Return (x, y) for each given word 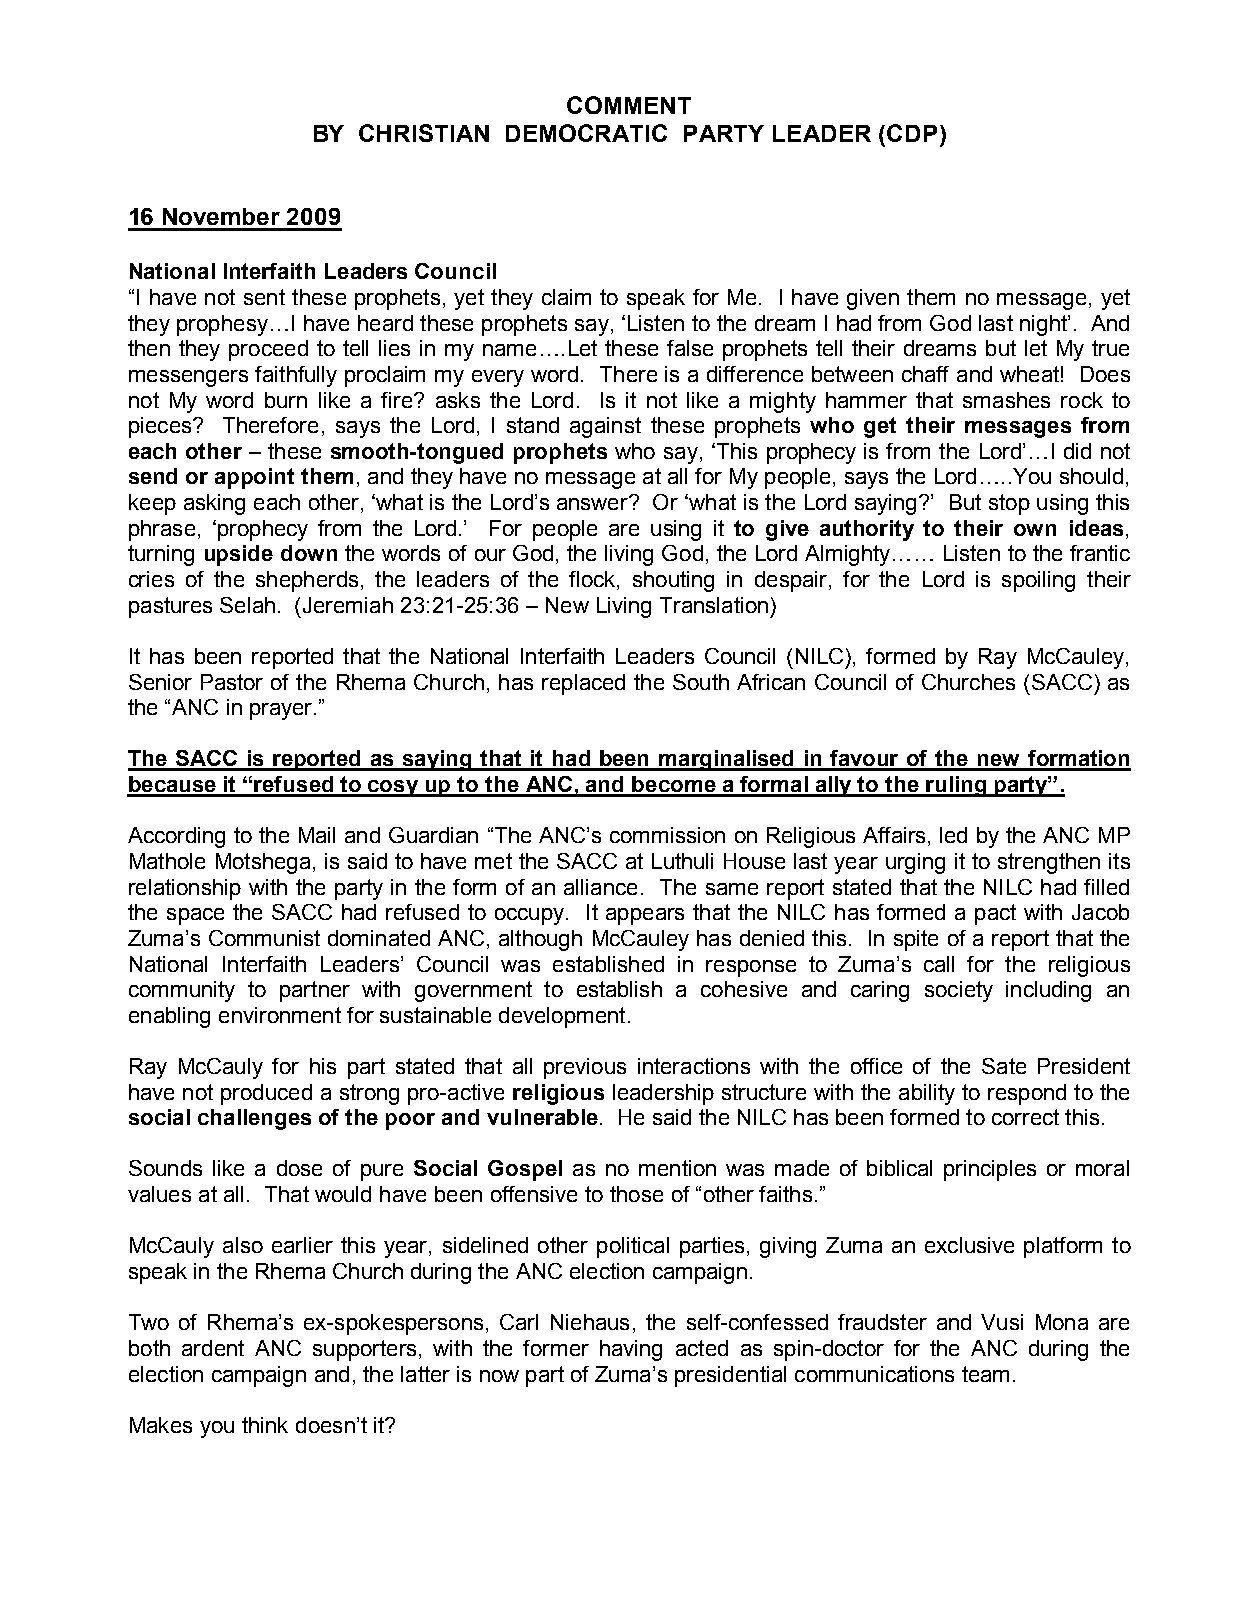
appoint (254, 478)
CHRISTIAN (424, 133)
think (265, 1425)
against (605, 427)
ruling (956, 786)
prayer (282, 711)
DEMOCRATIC (586, 133)
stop (1009, 504)
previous (585, 1068)
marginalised (727, 760)
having (631, 1350)
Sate (1004, 1066)
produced (266, 1094)
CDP (912, 133)
